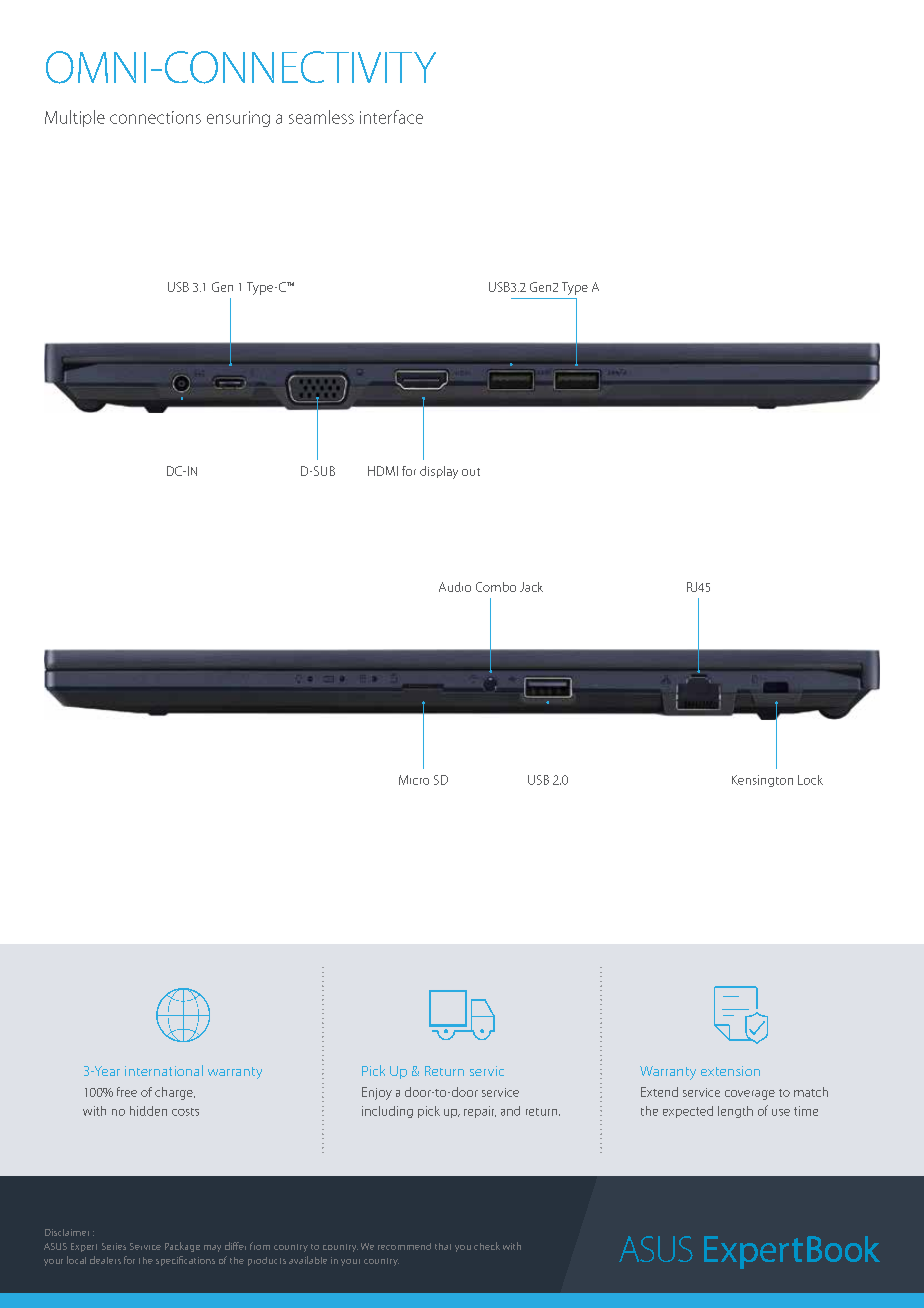 The width and height of the screenshot is (924, 1308). What do you see at coordinates (114, 1246) in the screenshot?
I see `Series` at bounding box center [114, 1246].
